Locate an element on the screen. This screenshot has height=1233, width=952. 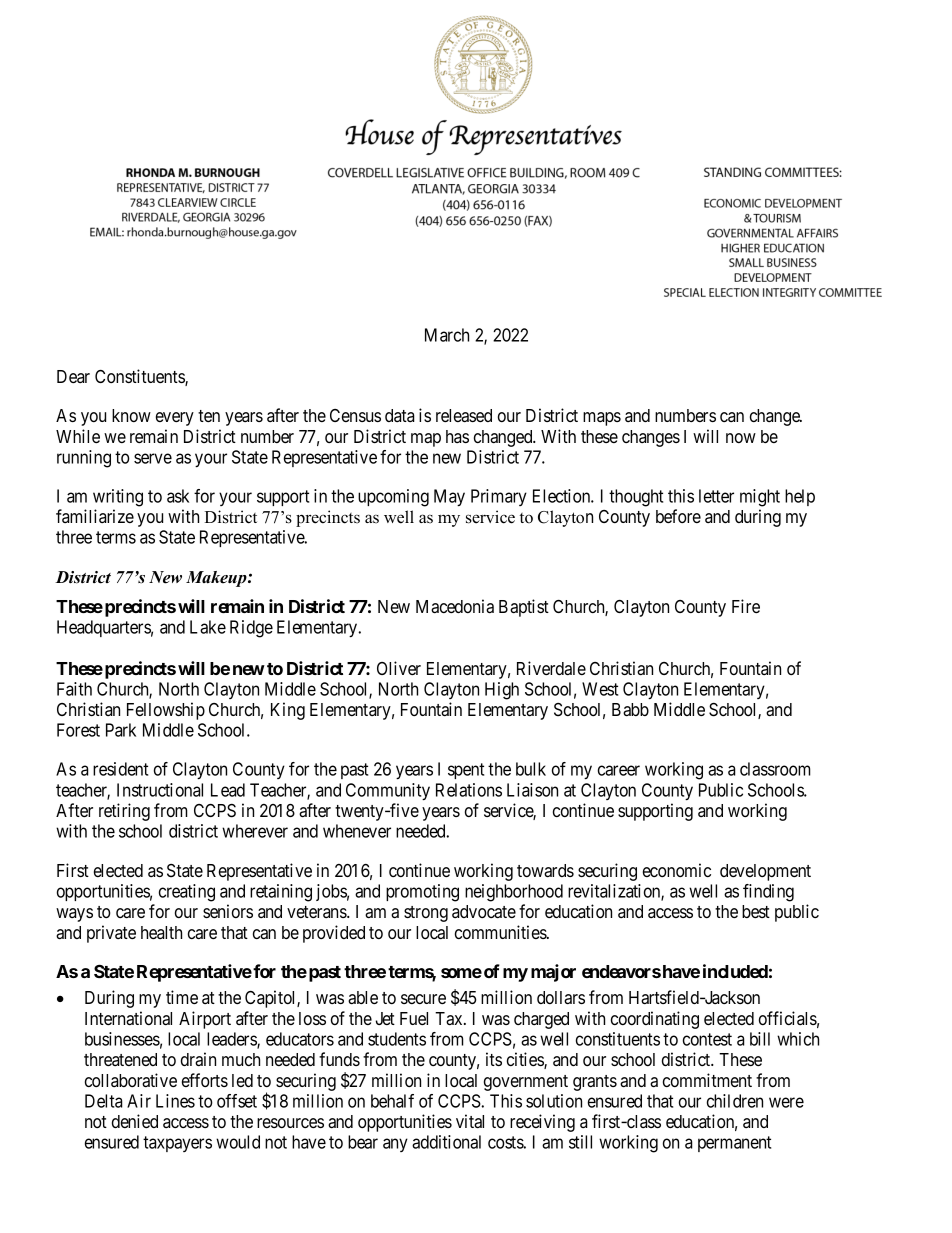
Dear is located at coordinates (73, 376).
